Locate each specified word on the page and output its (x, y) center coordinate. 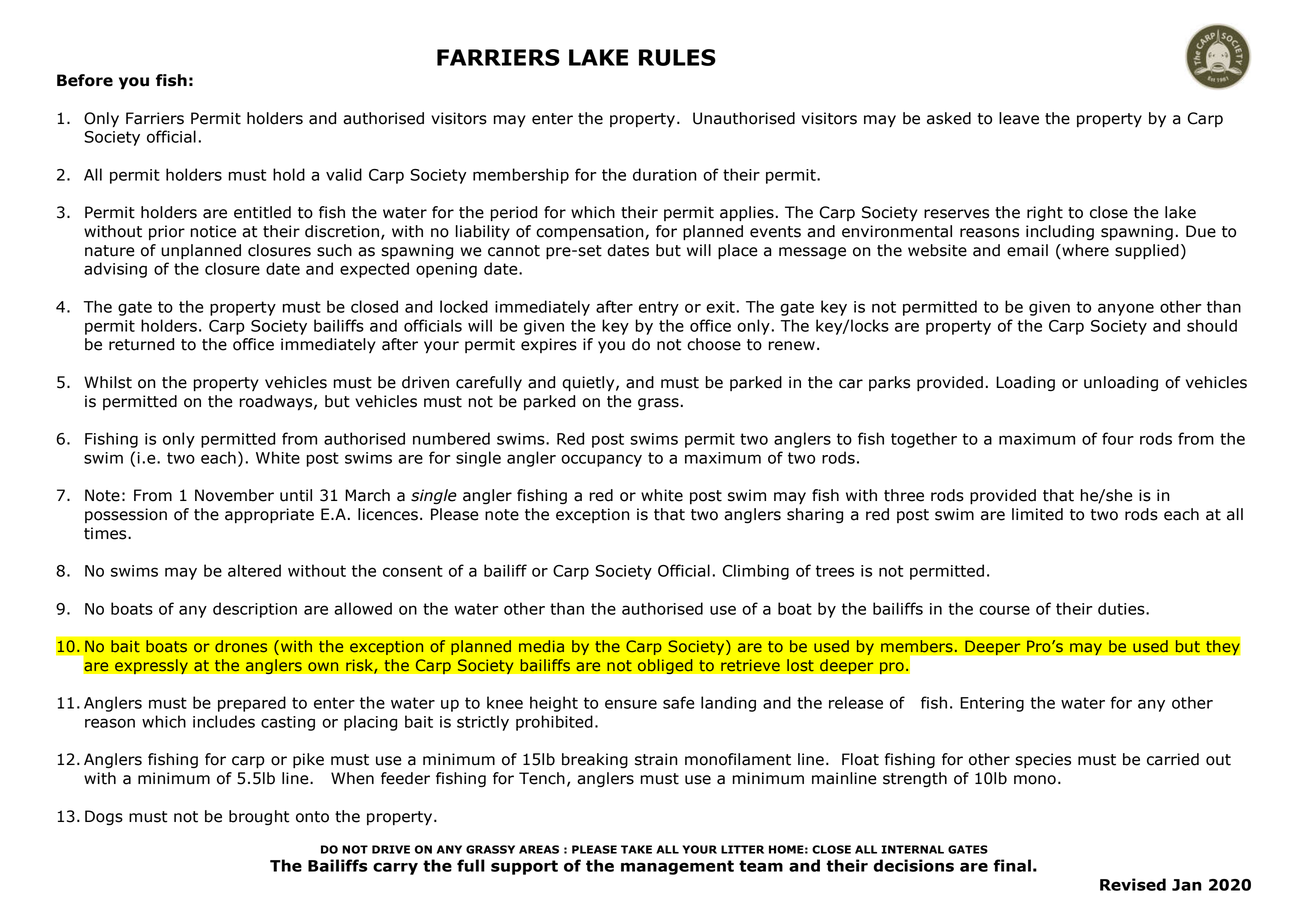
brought (259, 817)
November (234, 495)
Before (85, 80)
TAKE (636, 849)
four (1118, 438)
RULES (677, 57)
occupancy (601, 460)
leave (1019, 118)
